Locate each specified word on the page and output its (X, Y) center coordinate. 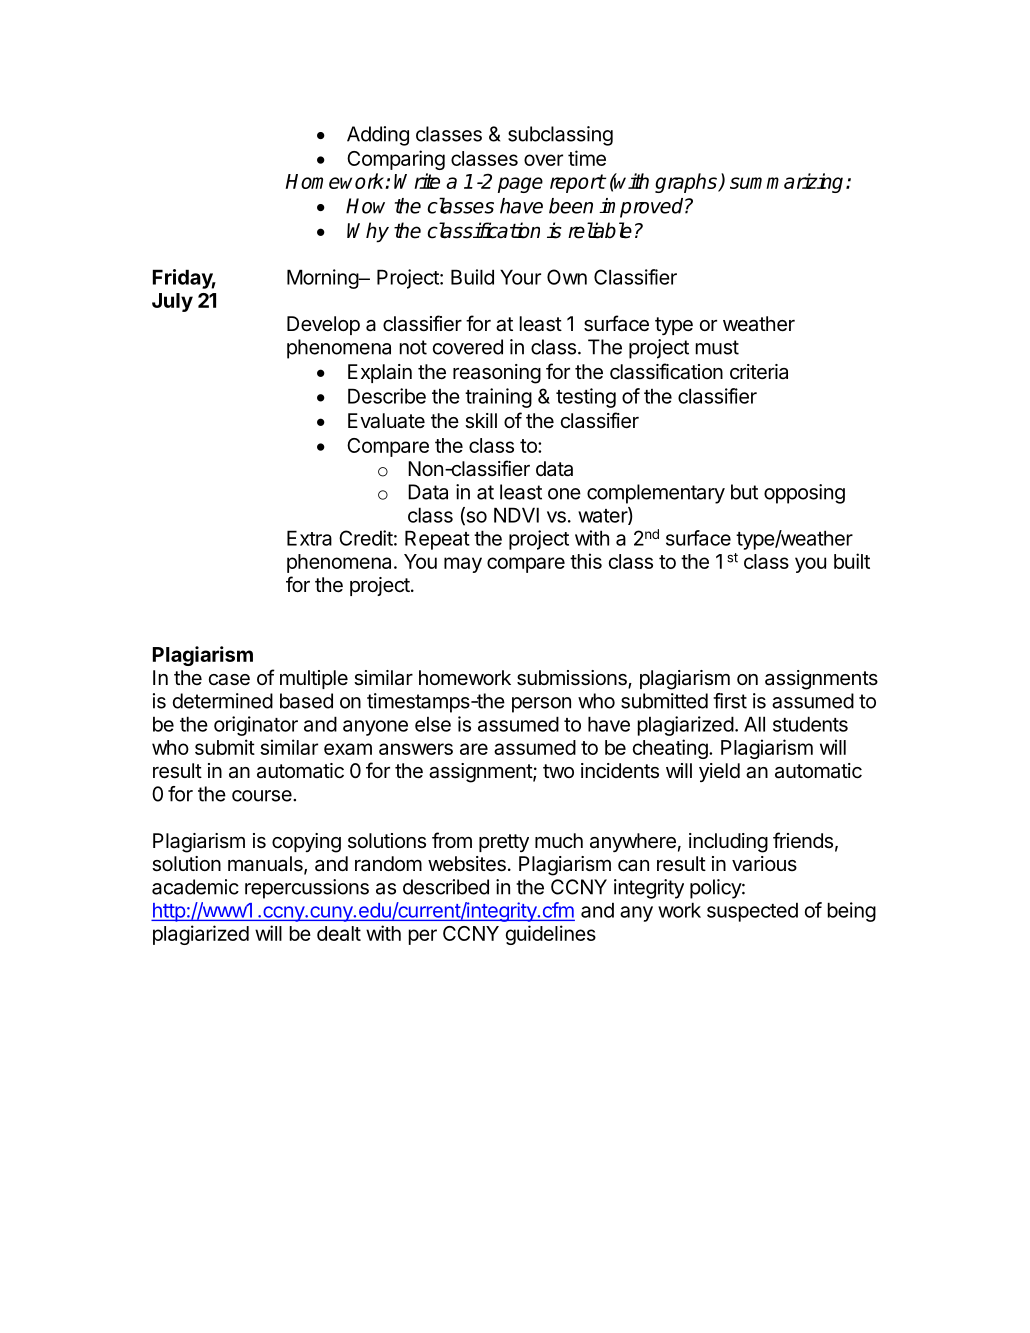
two (558, 771)
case (229, 680)
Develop (323, 325)
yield (719, 772)
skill (481, 421)
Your (520, 277)
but (744, 492)
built (852, 561)
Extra (309, 538)
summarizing (786, 183)
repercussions (307, 889)
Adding (378, 136)
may (463, 565)
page (520, 185)
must (717, 347)
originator (256, 726)
